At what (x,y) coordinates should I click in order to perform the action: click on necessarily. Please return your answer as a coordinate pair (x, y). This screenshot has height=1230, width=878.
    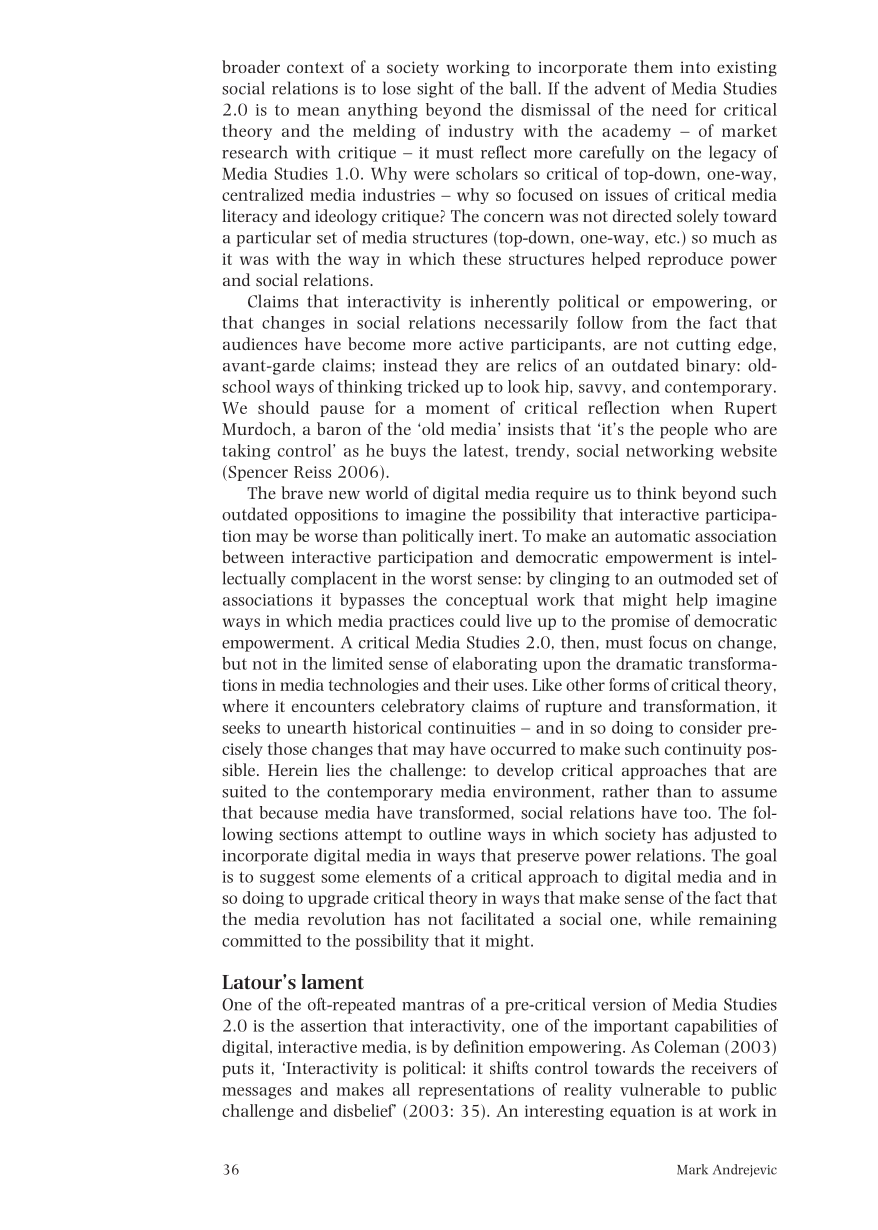
    Looking at the image, I should click on (526, 324).
